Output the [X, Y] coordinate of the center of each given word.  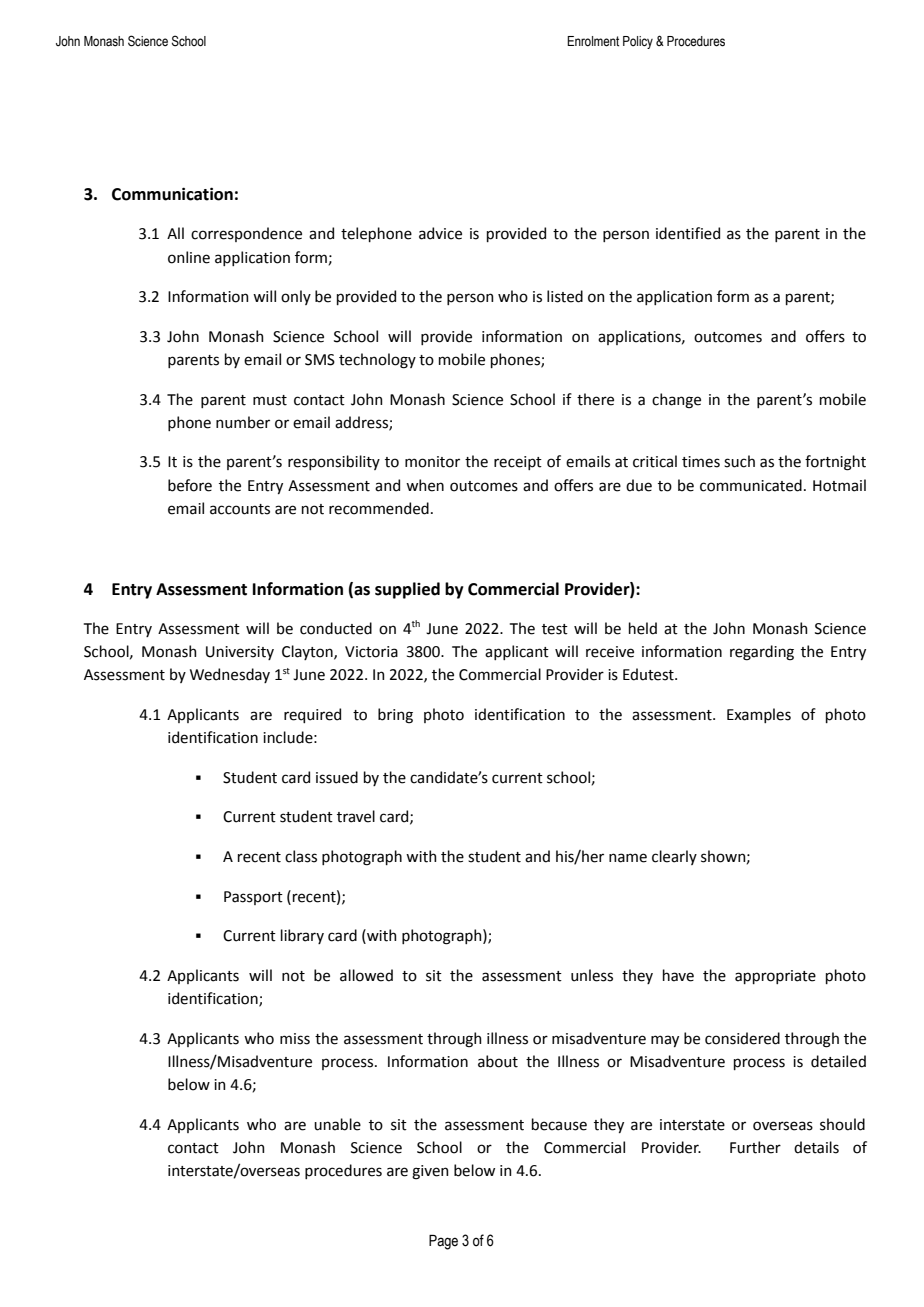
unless [592, 975]
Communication [172, 194]
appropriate [775, 977]
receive [610, 652]
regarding [762, 653]
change [676, 401]
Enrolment [593, 41]
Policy [638, 42]
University [240, 653]
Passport [253, 898]
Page [443, 1242]
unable [337, 1124]
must [270, 400]
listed [565, 296]
